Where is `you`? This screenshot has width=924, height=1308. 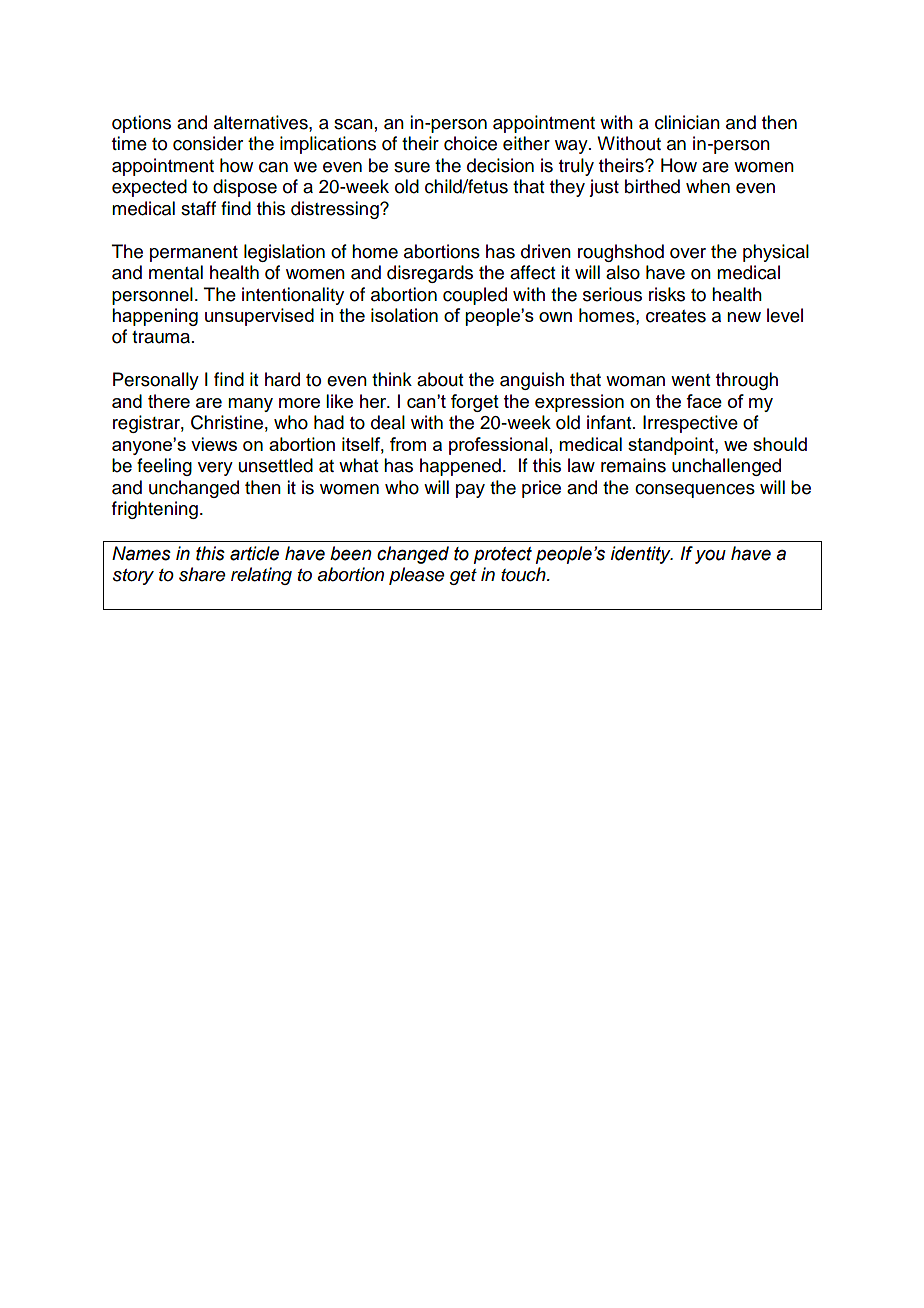
you is located at coordinates (710, 557).
